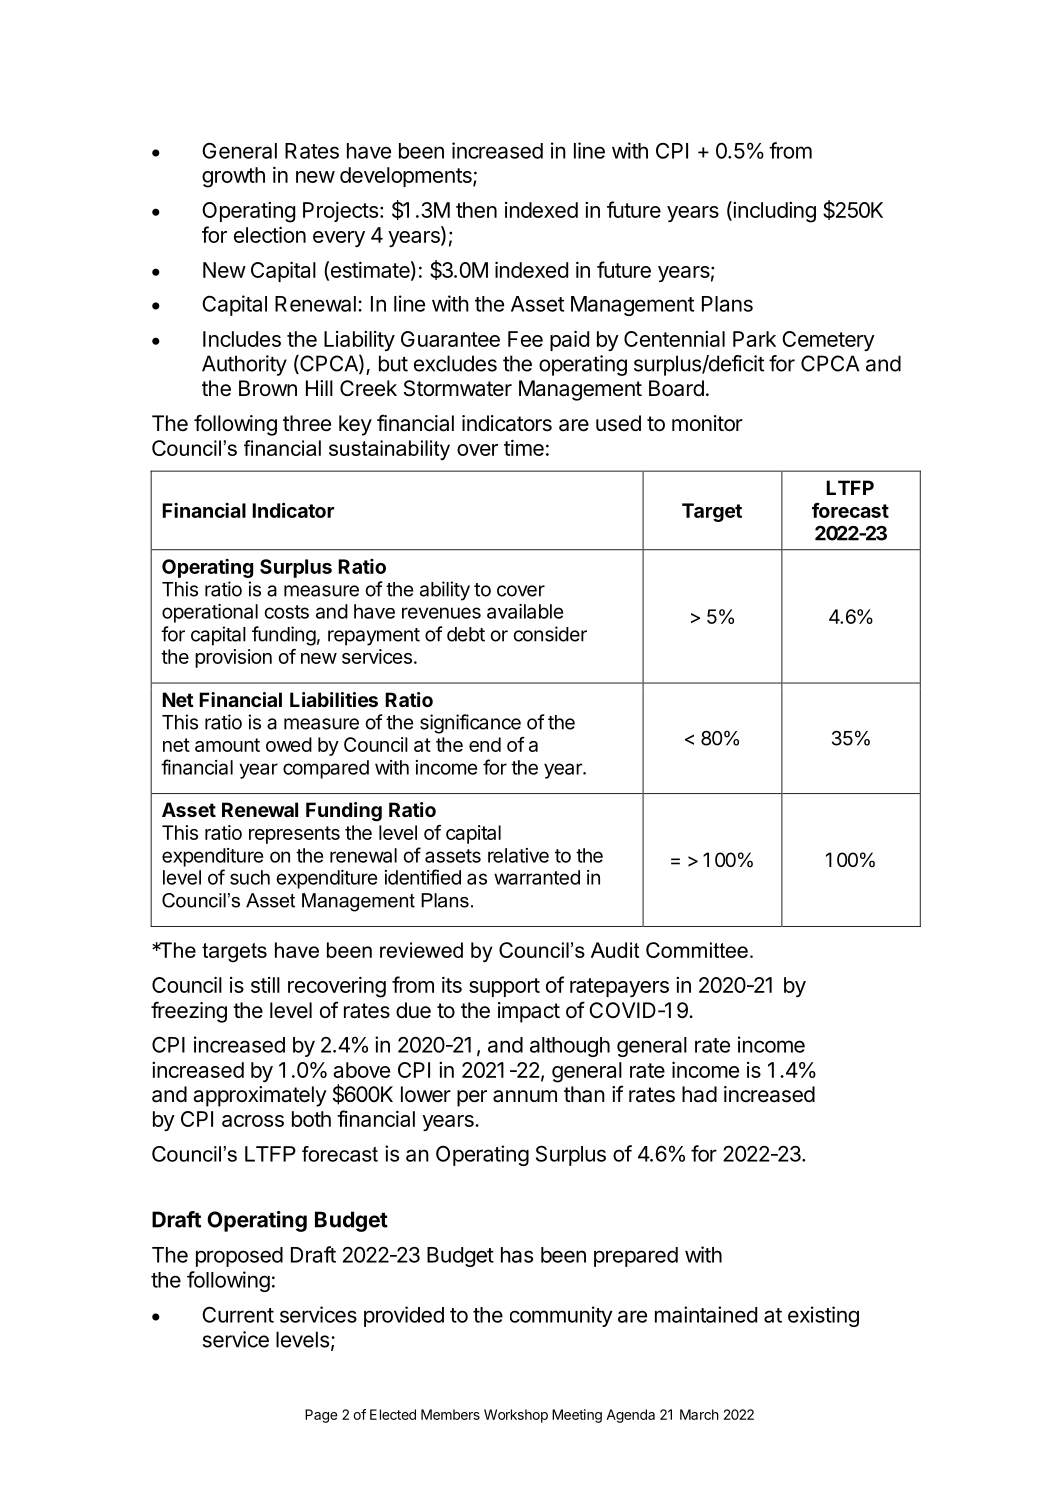 This document has width=1059, height=1498. I want to click on March, so click(699, 1414).
